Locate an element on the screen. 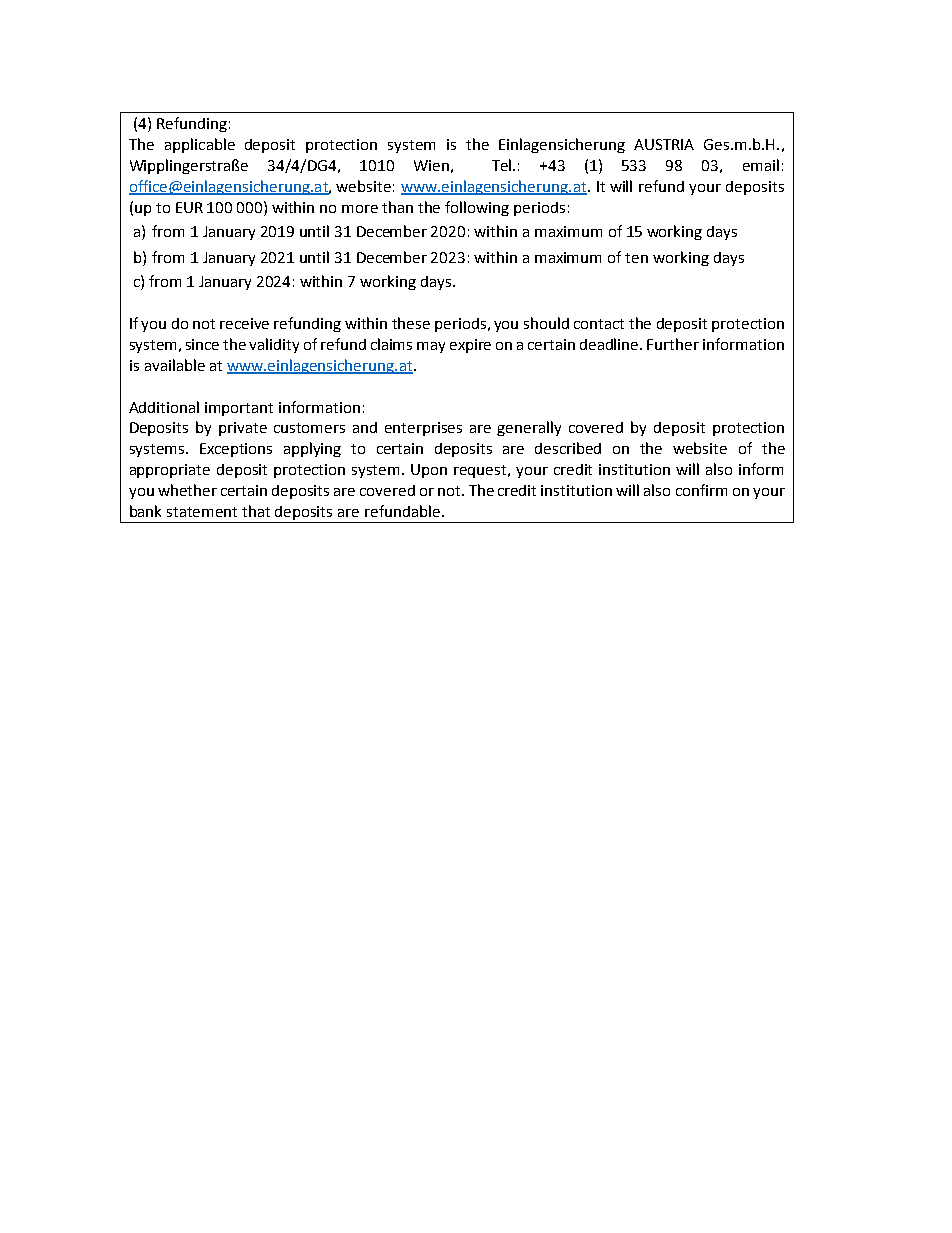  Tel is located at coordinates (501, 165).
